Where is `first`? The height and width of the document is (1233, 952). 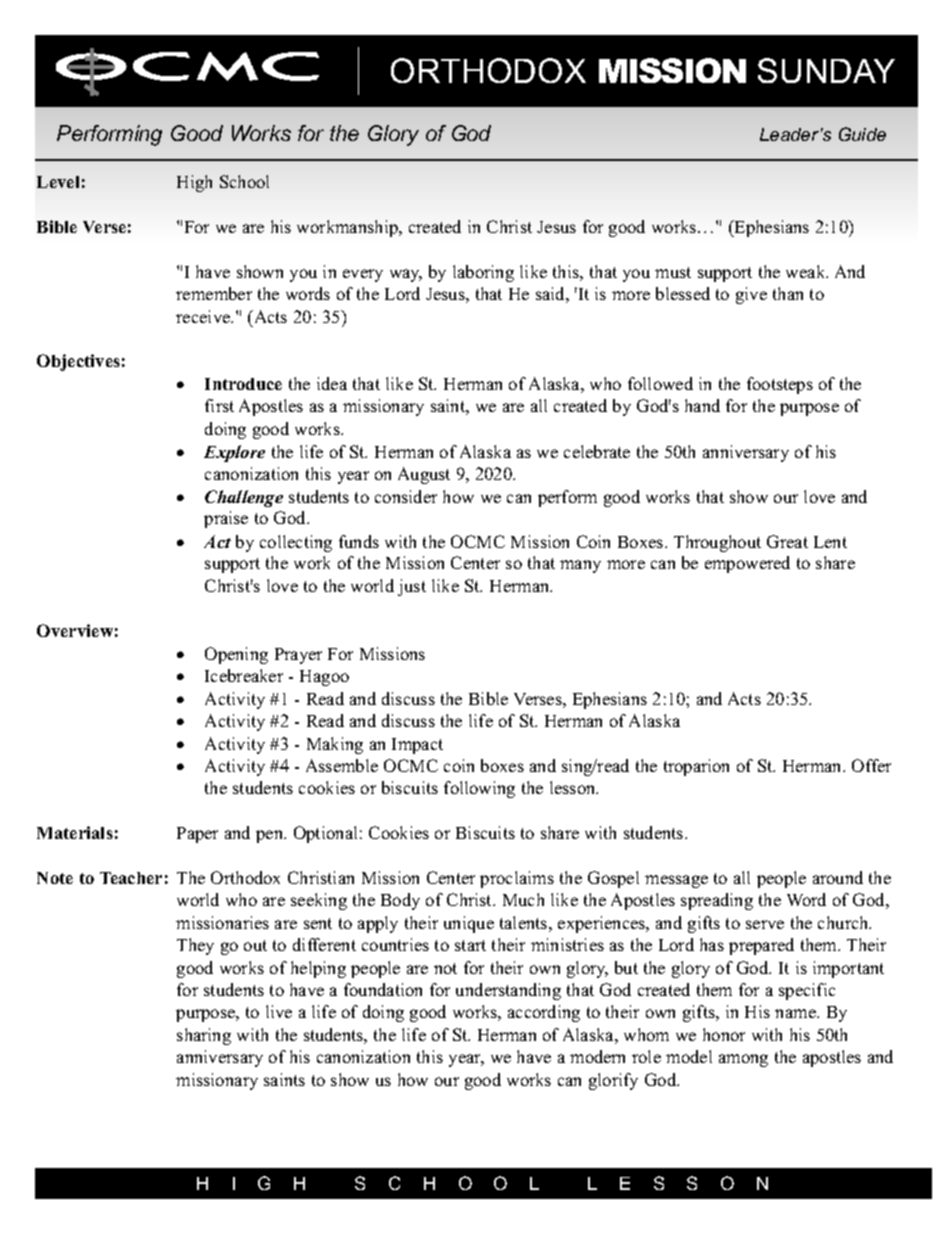 first is located at coordinates (219, 405).
